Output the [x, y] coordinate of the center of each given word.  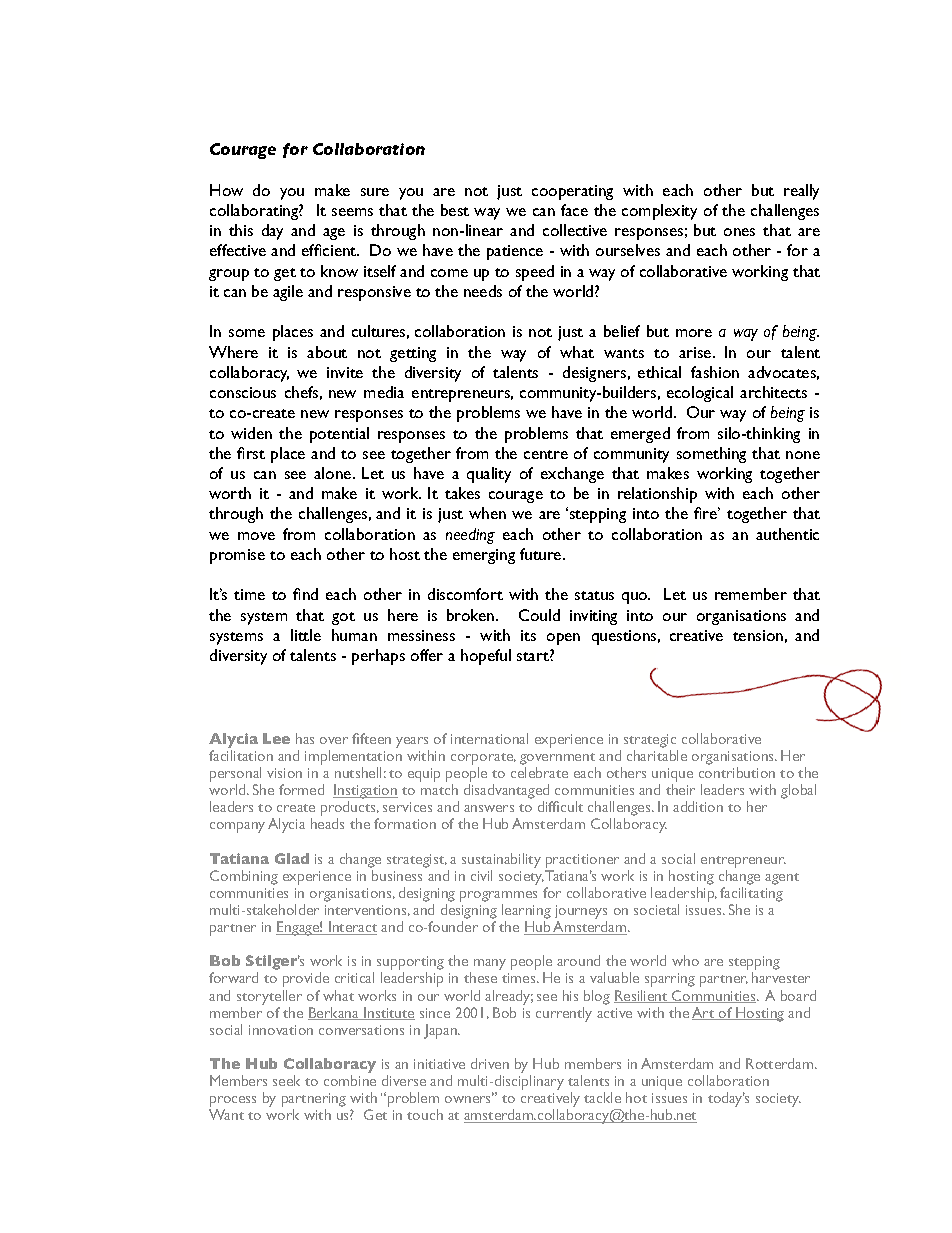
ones [739, 232]
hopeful [486, 657]
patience [515, 252]
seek [286, 1080]
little [306, 635]
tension [758, 635]
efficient [330, 250]
